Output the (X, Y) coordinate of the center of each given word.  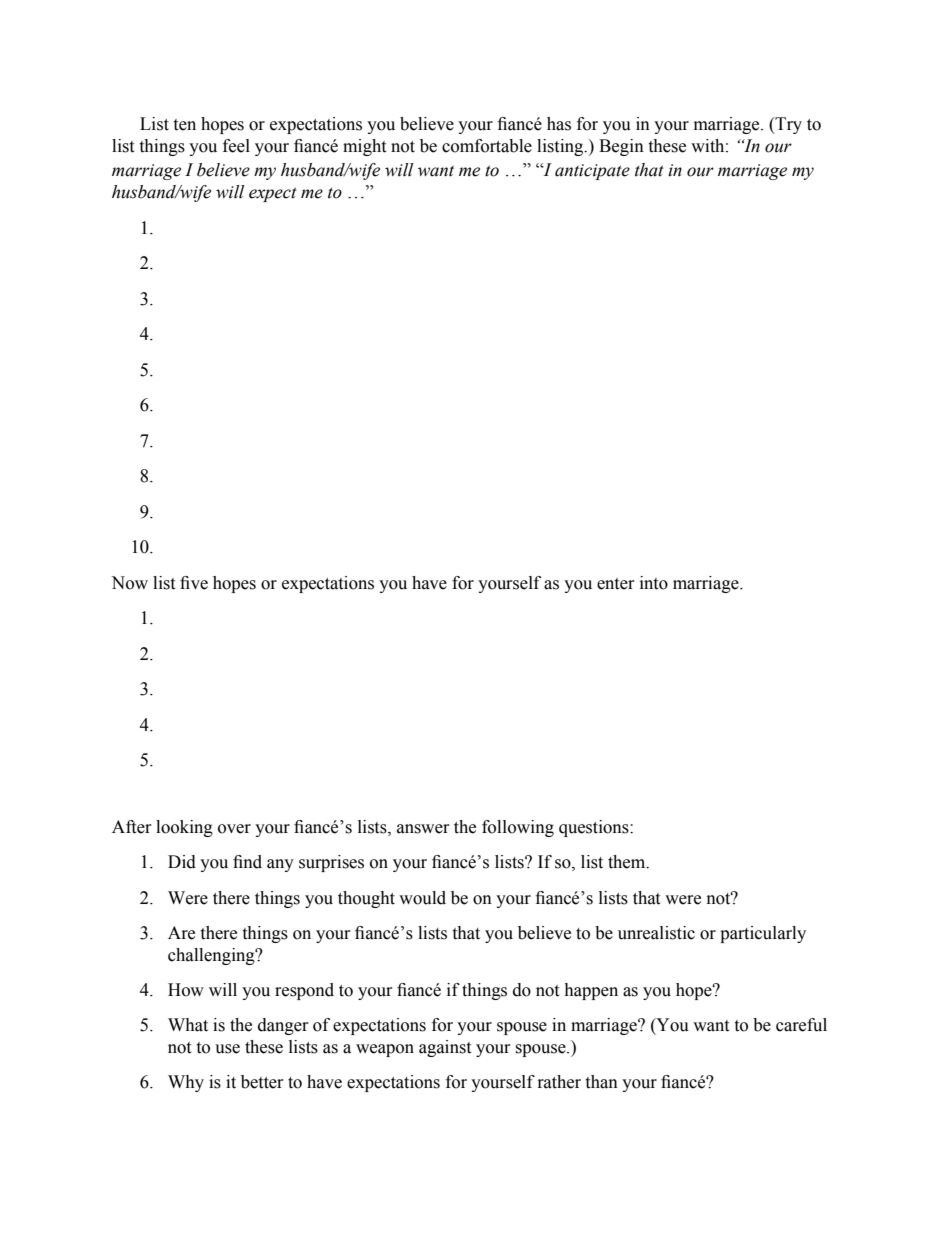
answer (423, 829)
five (194, 583)
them (628, 862)
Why (186, 1083)
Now (129, 583)
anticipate (592, 172)
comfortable (487, 146)
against (445, 1048)
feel (236, 146)
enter (616, 584)
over (234, 829)
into (654, 583)
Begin (621, 147)
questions (595, 828)
